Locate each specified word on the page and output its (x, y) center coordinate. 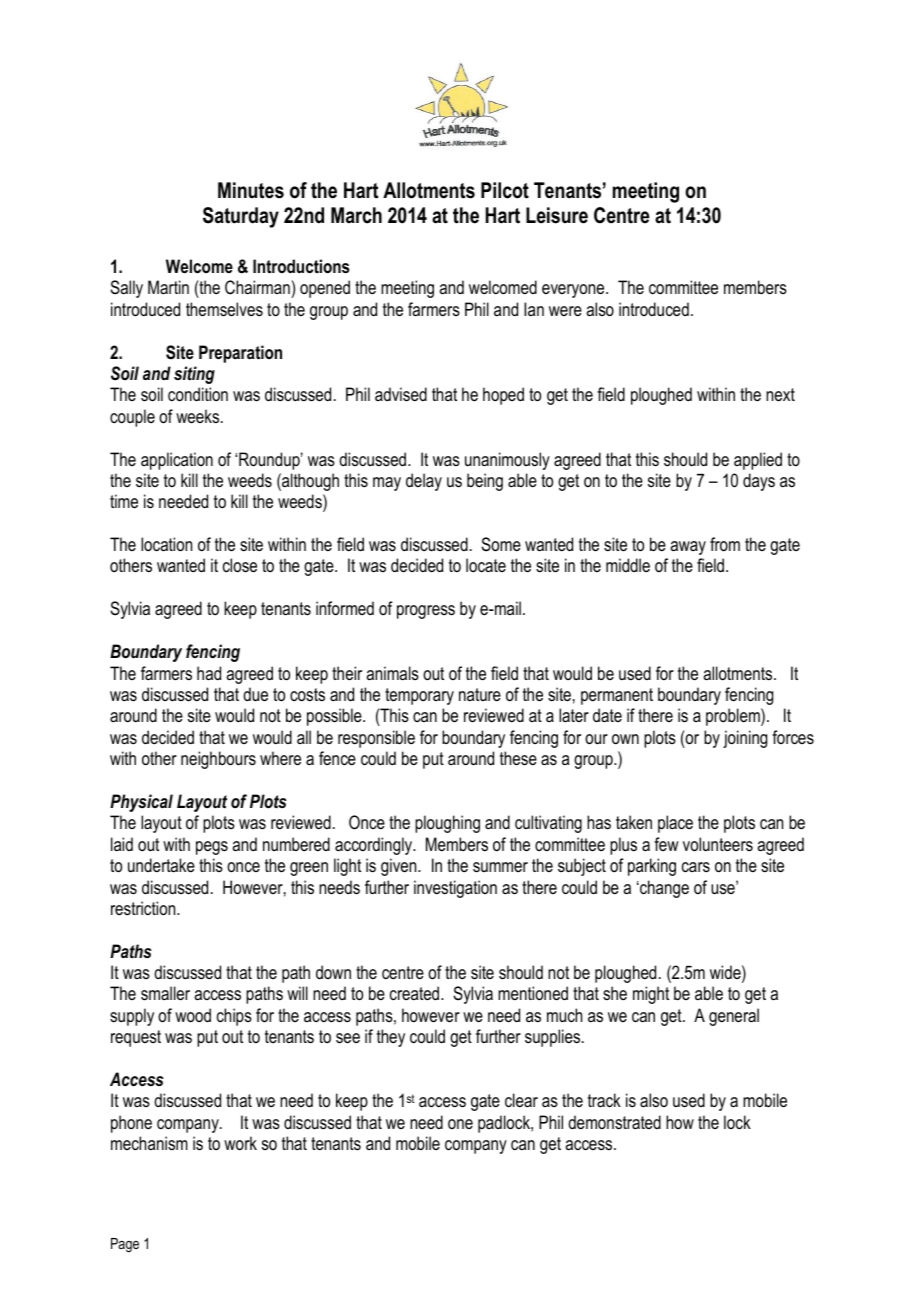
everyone (574, 291)
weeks (199, 416)
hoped (503, 396)
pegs (212, 848)
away (688, 548)
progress (426, 612)
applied (758, 461)
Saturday (241, 217)
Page (125, 1245)
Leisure (557, 215)
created (416, 993)
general (734, 1017)
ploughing (447, 824)
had (209, 673)
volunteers (718, 844)
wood (193, 1015)
